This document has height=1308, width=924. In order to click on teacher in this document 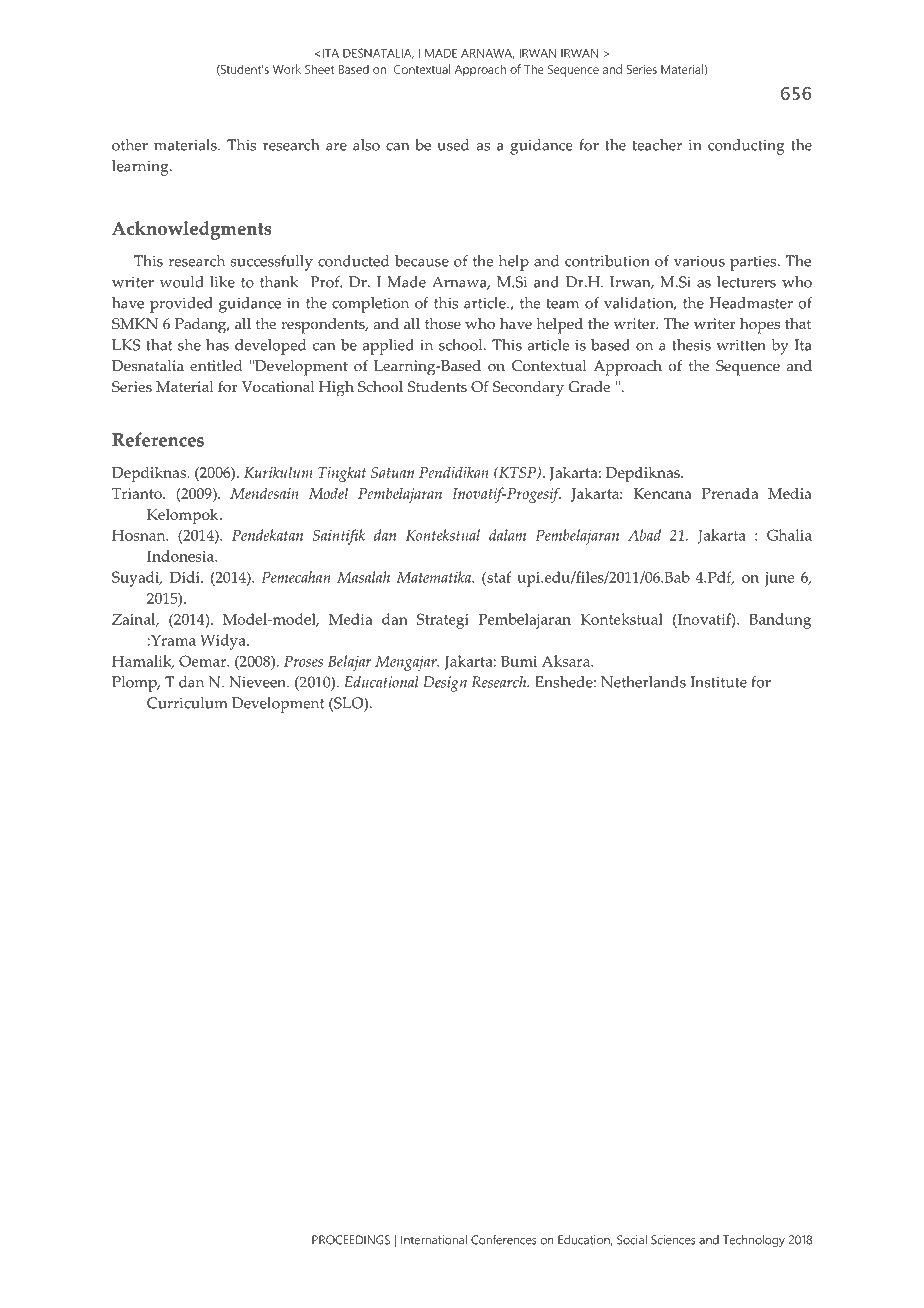, I will do `click(657, 145)`.
